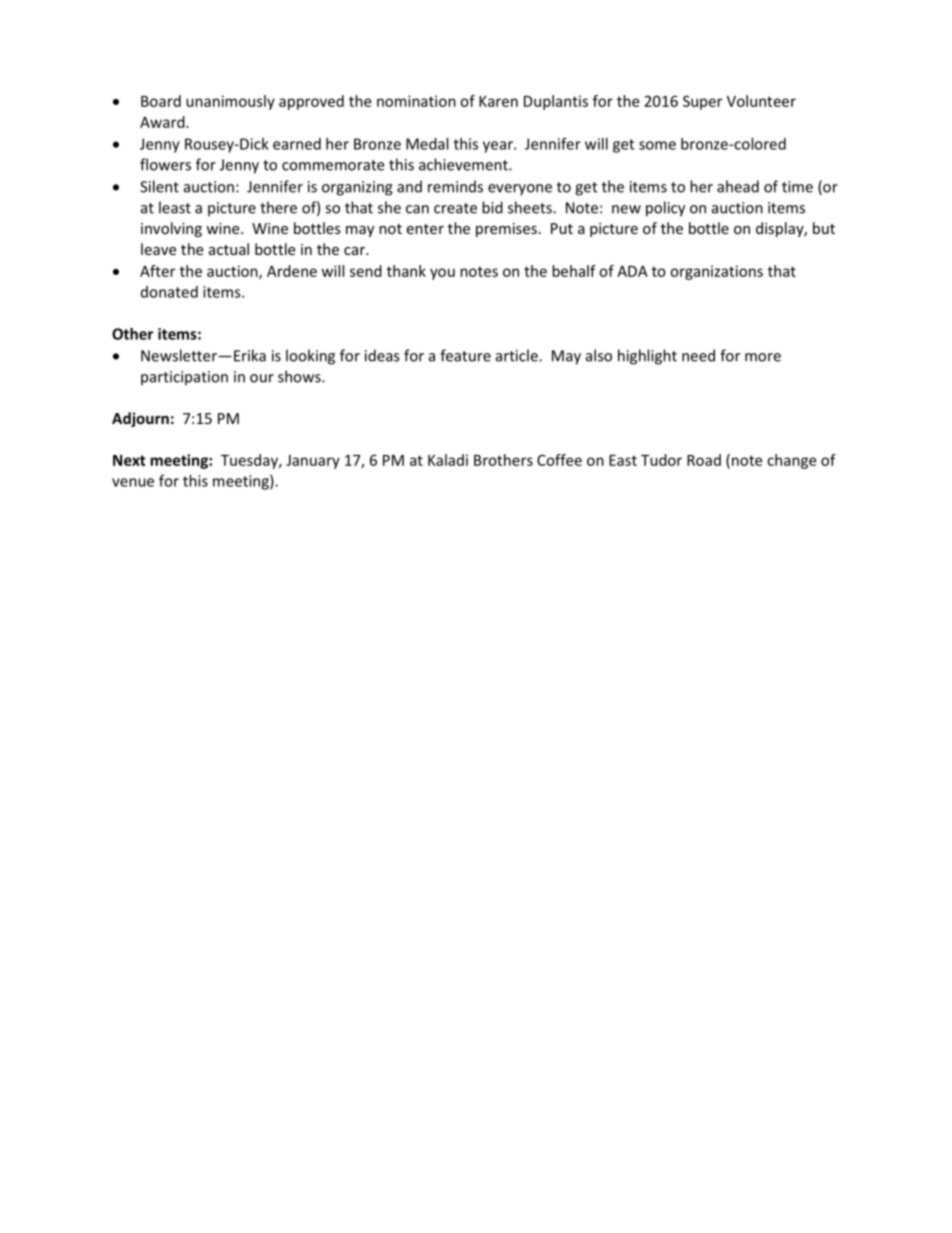  I want to click on donated, so click(169, 292).
